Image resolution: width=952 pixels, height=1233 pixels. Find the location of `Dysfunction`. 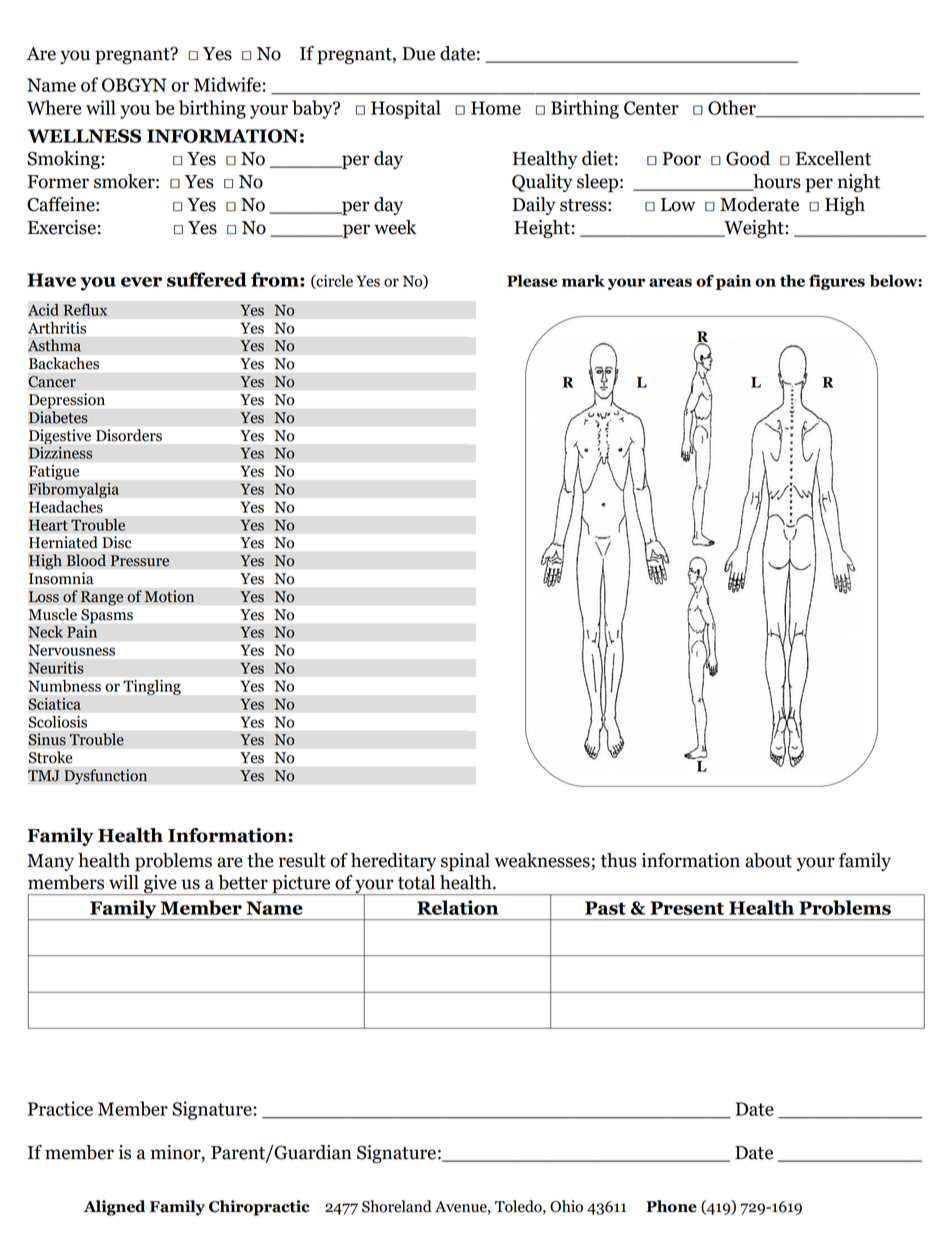

Dysfunction is located at coordinates (105, 777).
